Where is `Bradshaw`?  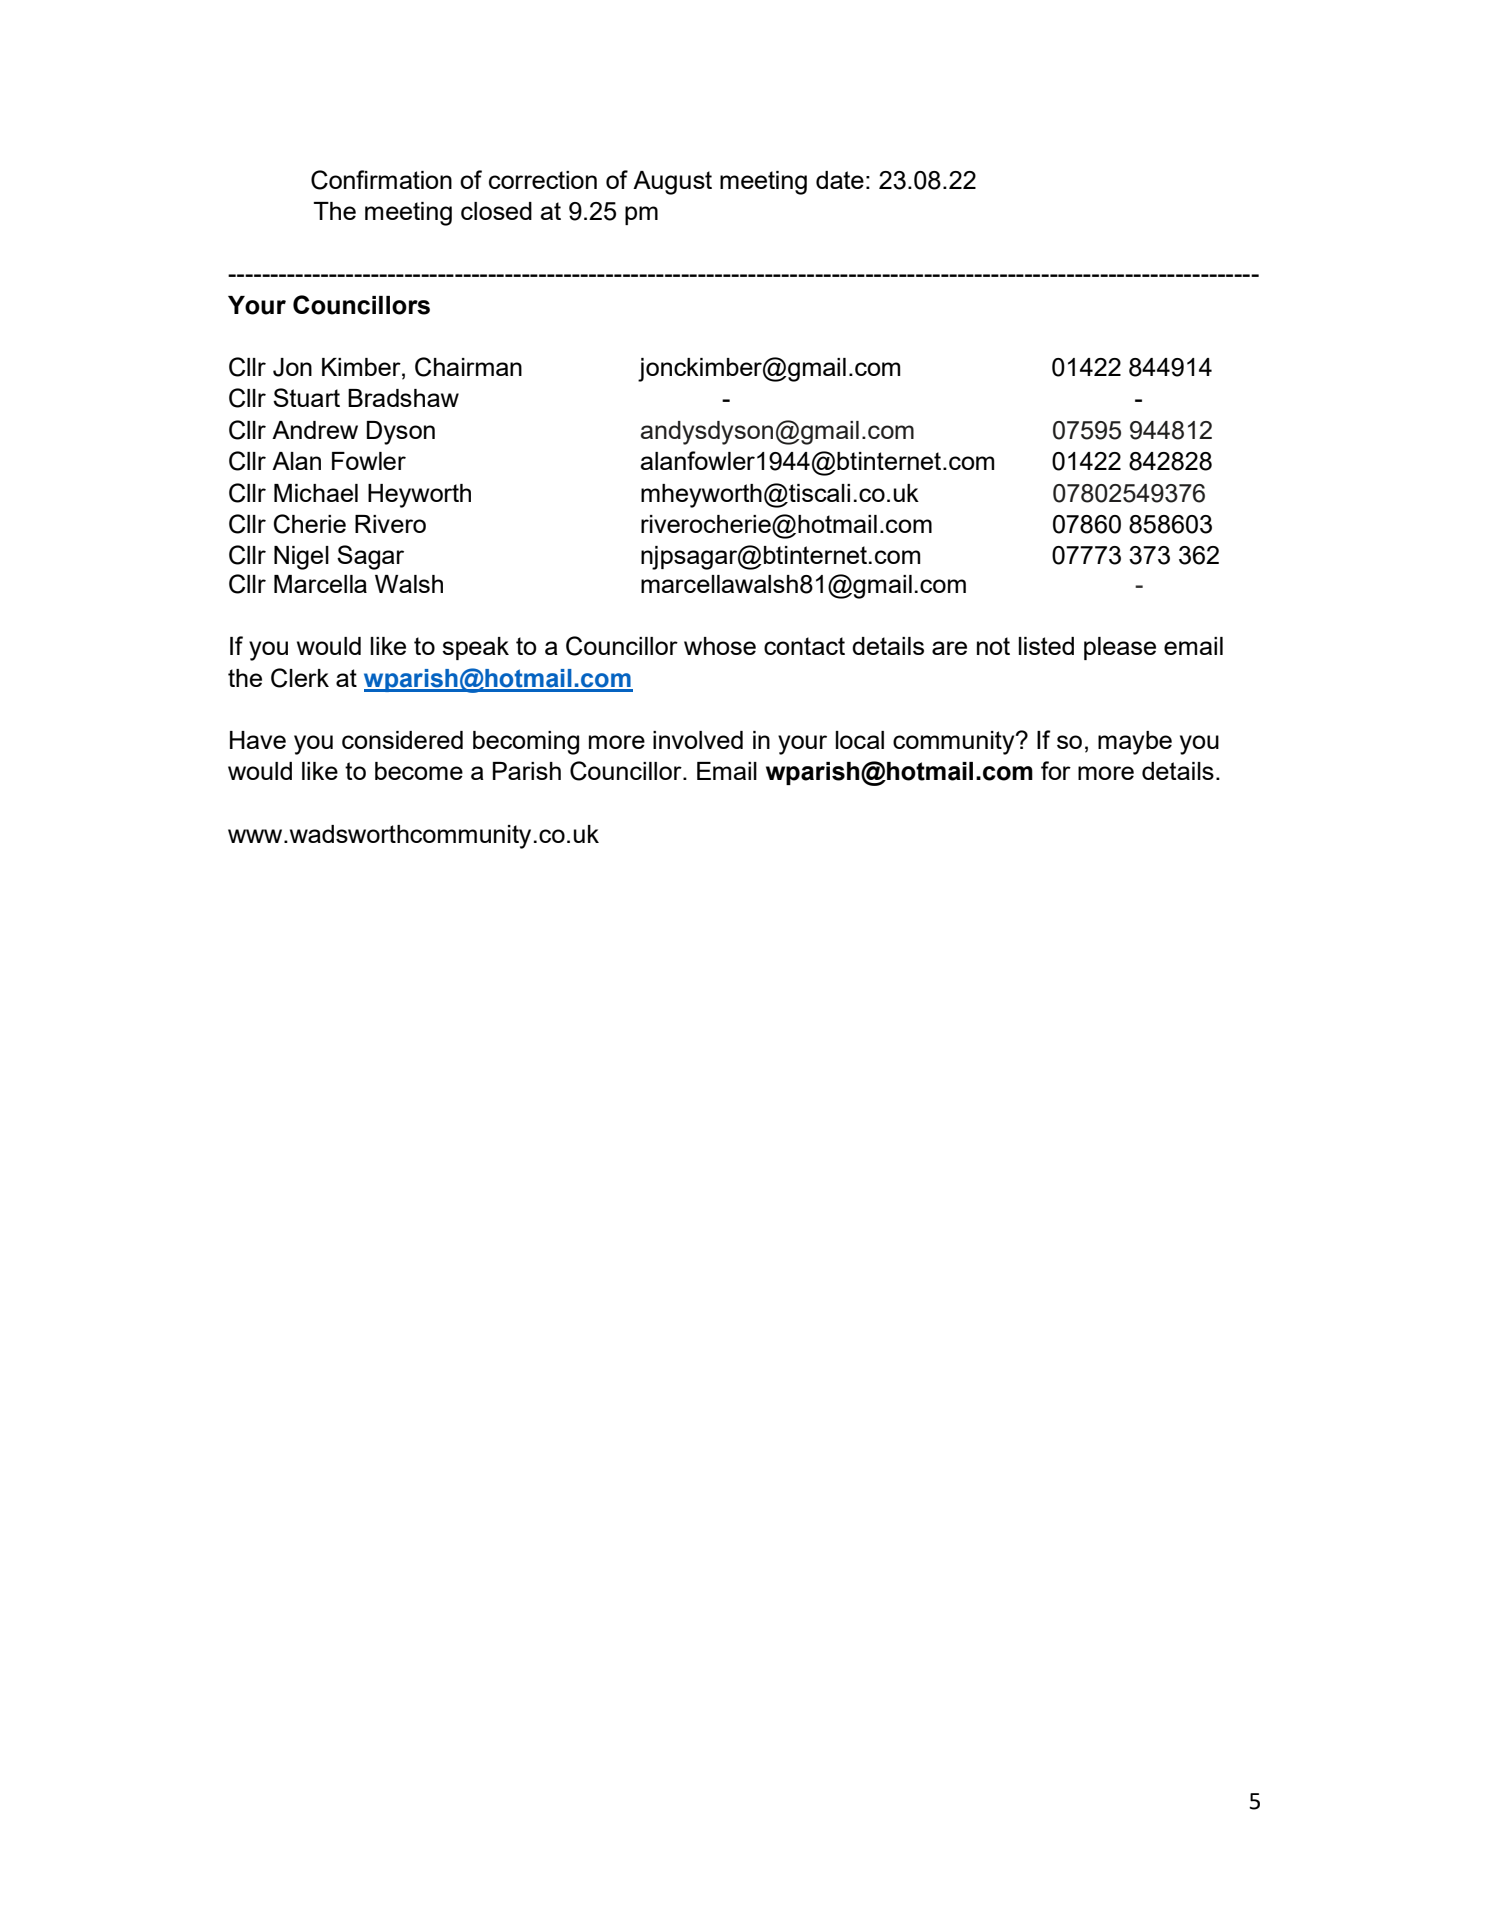 Bradshaw is located at coordinates (403, 398).
